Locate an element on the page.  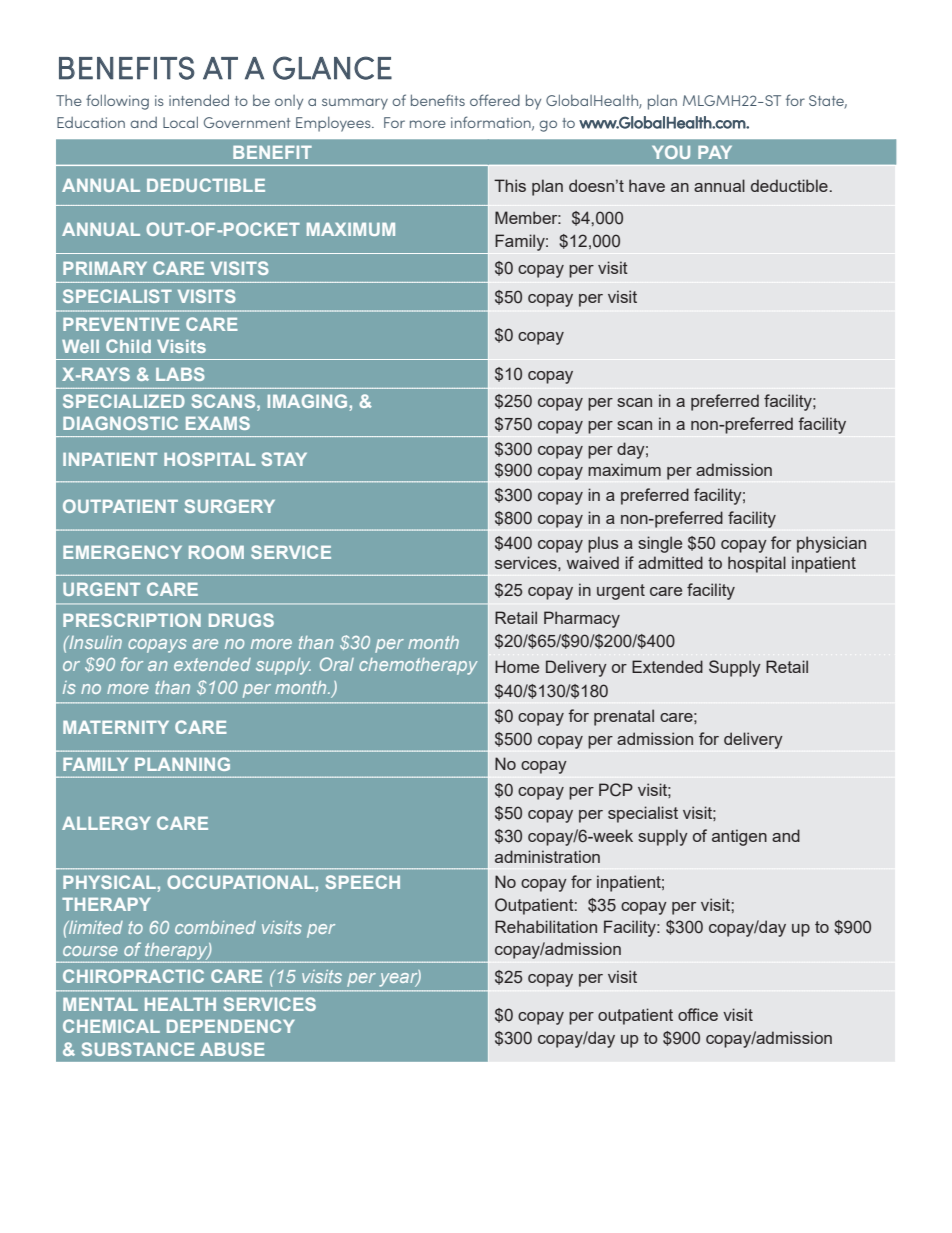
SPECIALIZED is located at coordinates (124, 401).
